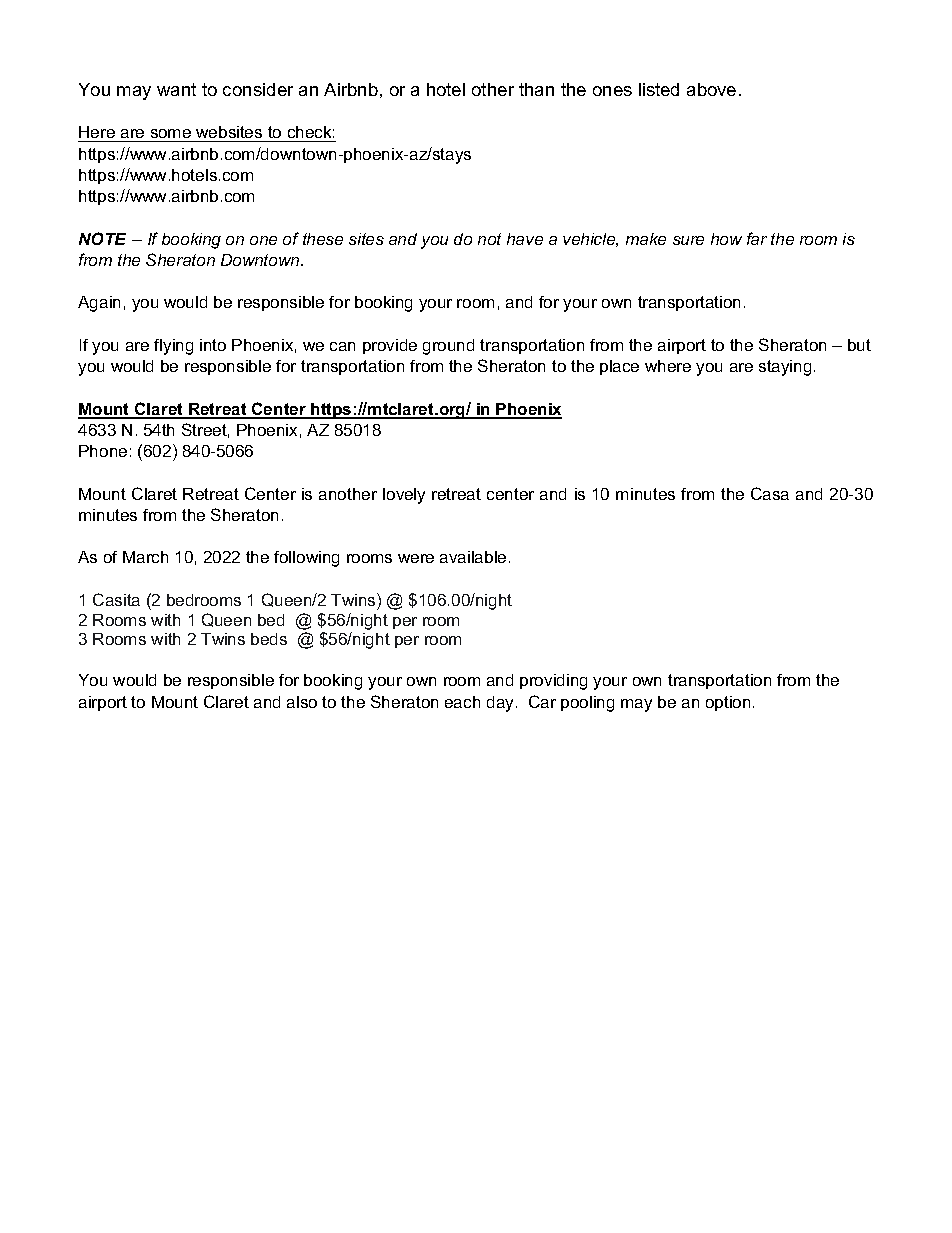 Image resolution: width=952 pixels, height=1233 pixels. What do you see at coordinates (536, 89) in the document?
I see `than` at bounding box center [536, 89].
